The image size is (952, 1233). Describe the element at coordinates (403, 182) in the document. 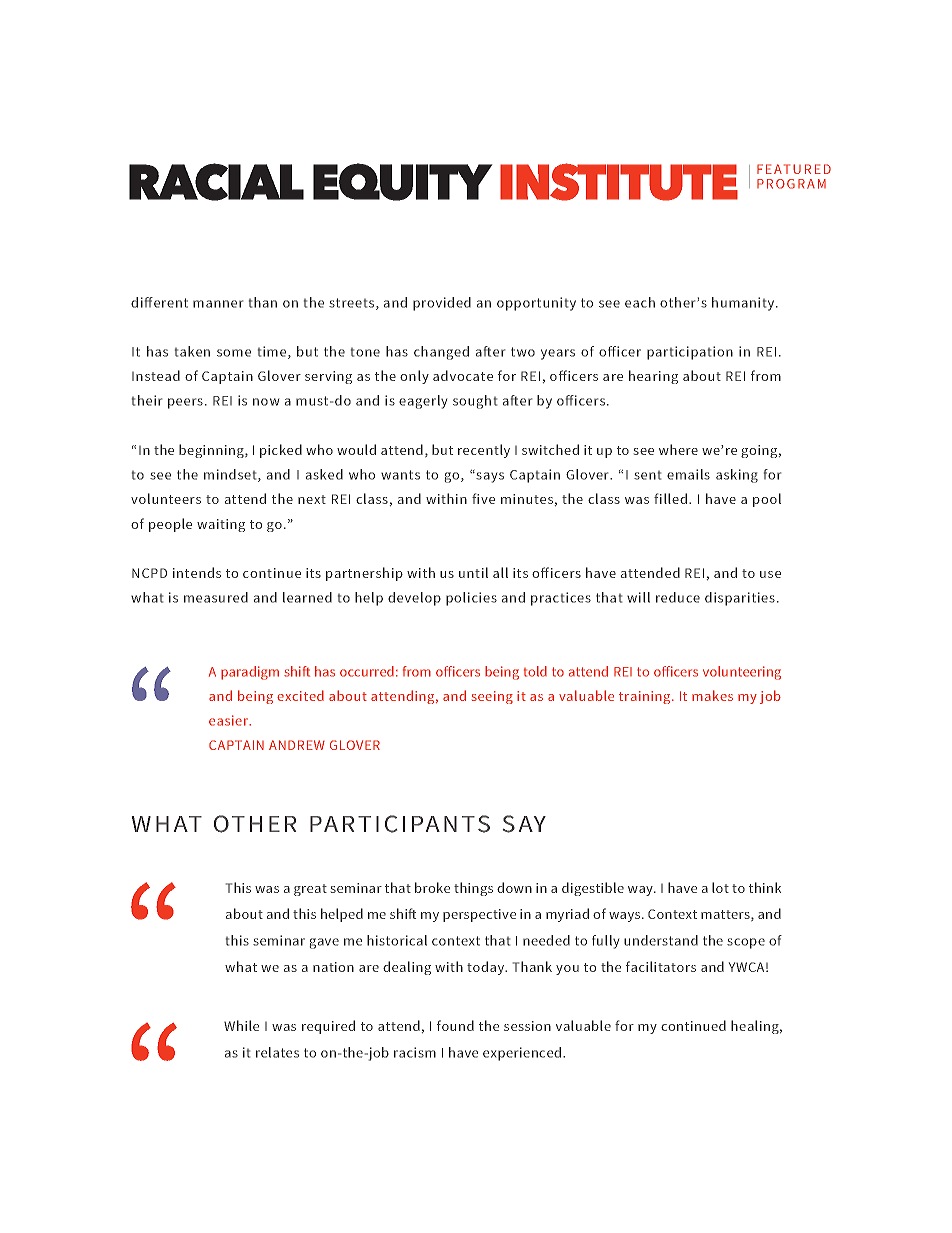

I see `EQUITY` at that location.
